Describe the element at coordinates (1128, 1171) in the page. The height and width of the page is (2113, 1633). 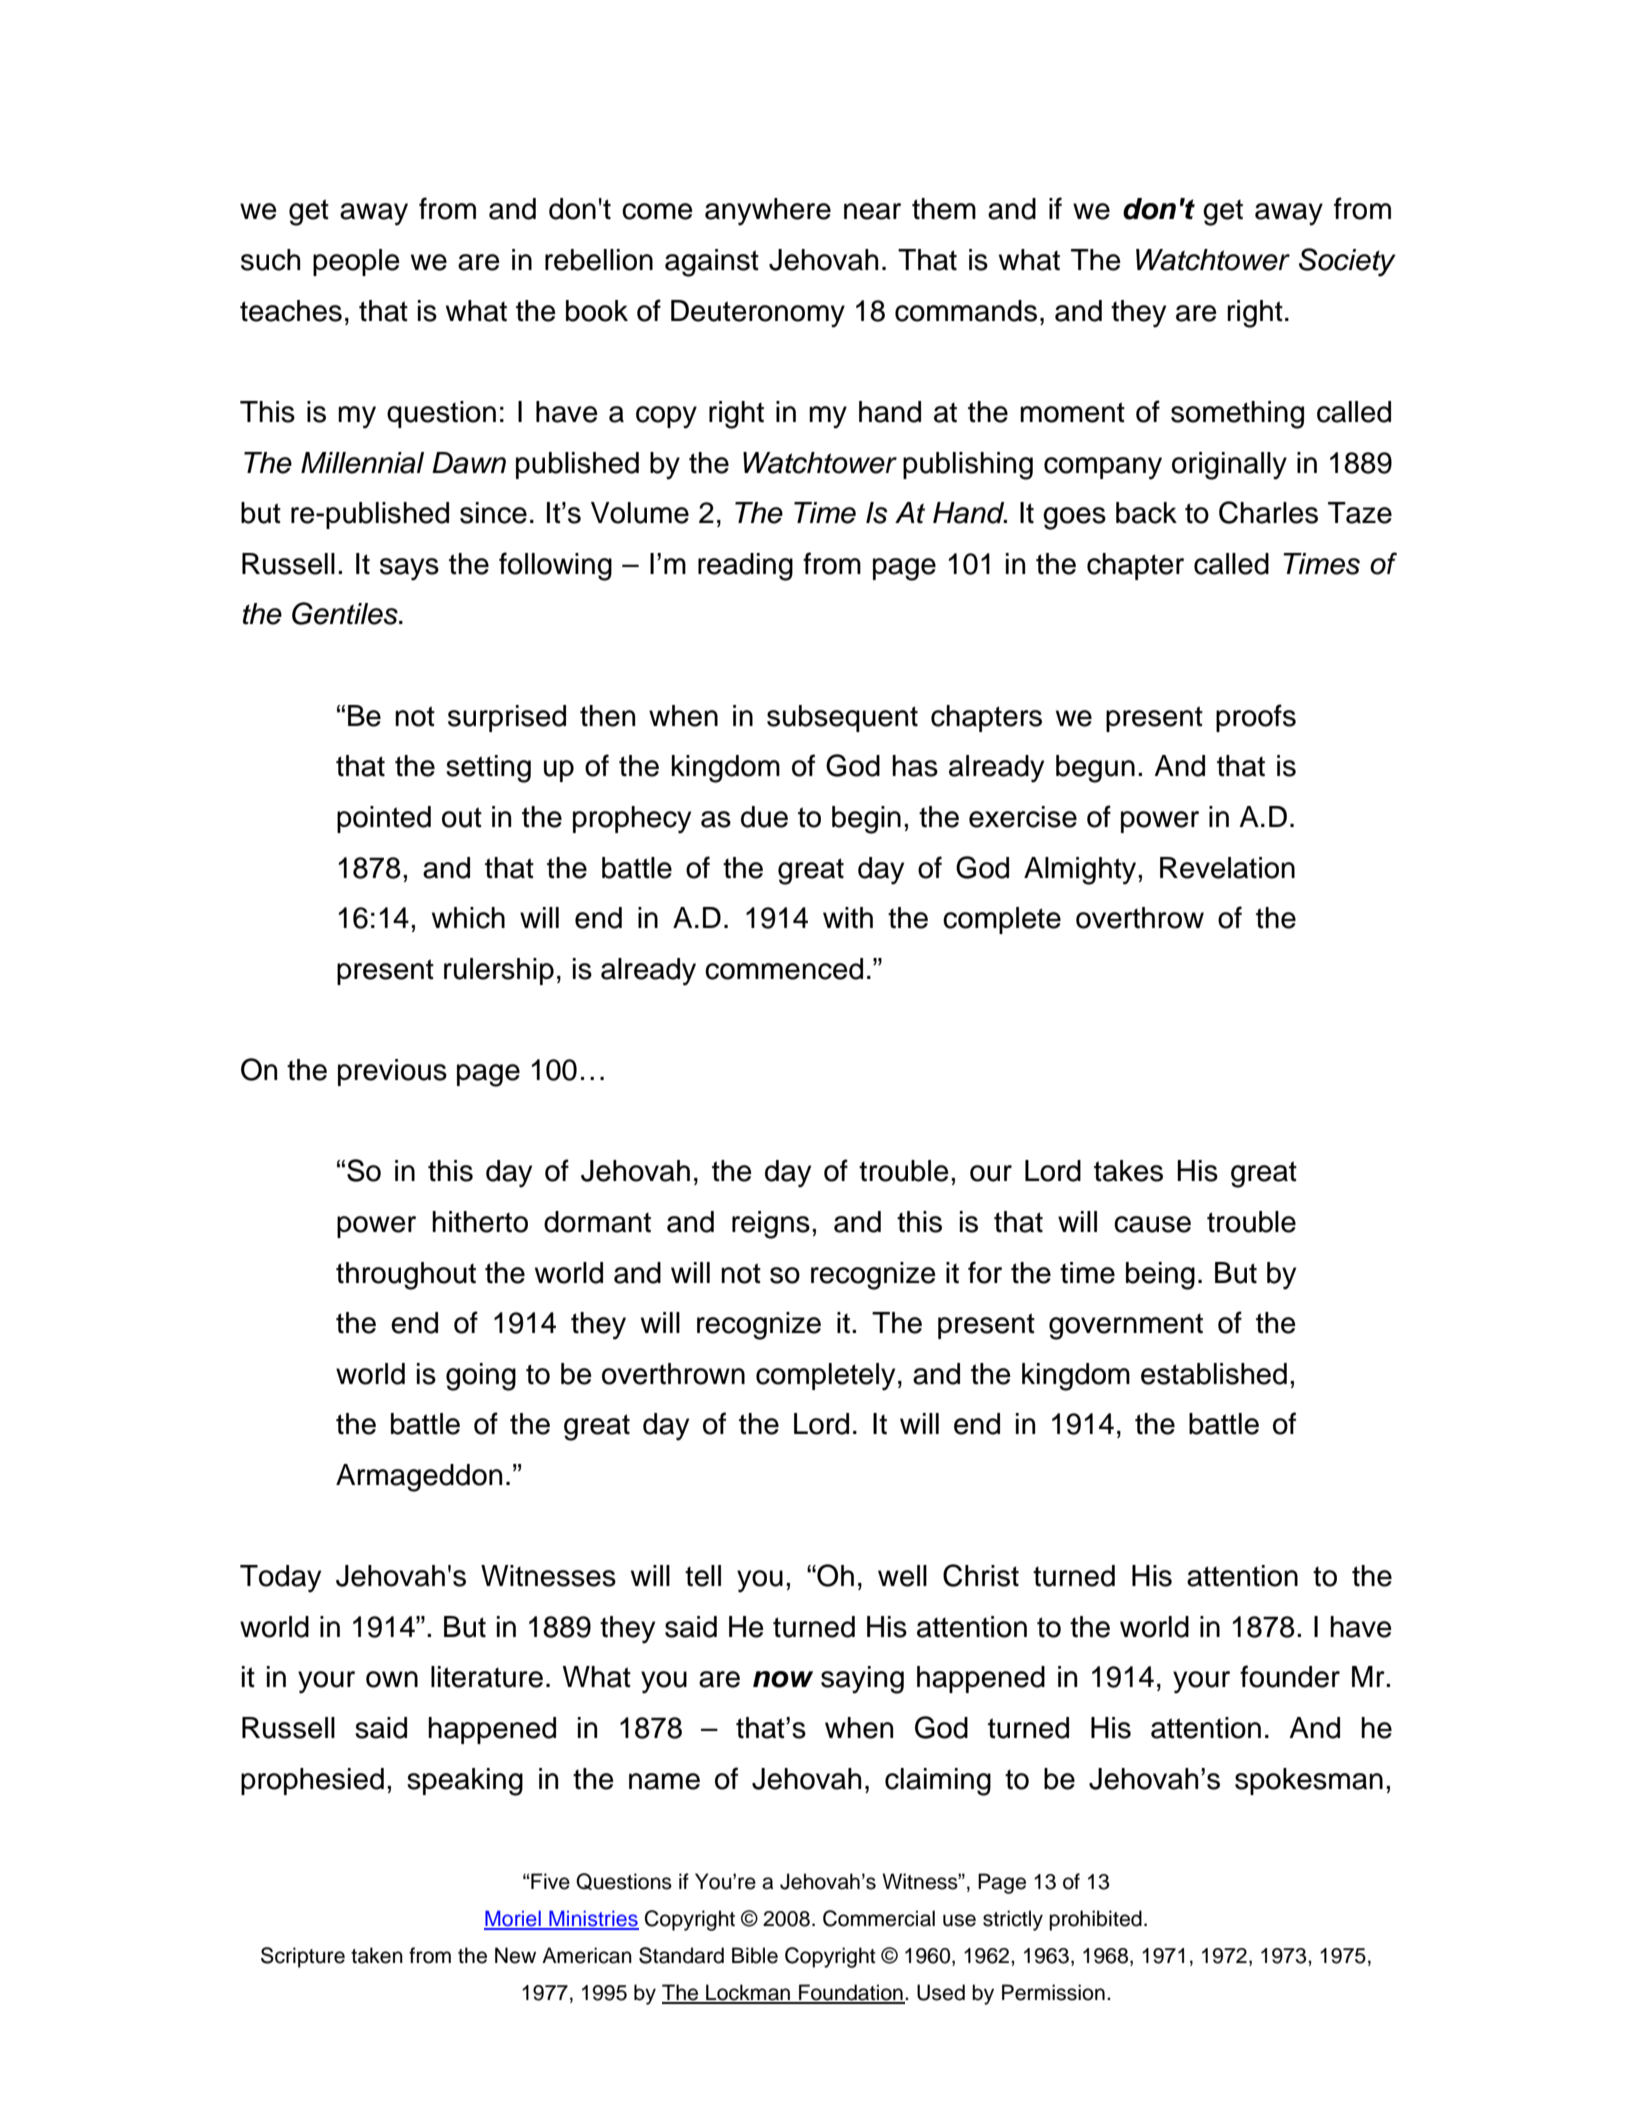
I see `takes` at that location.
